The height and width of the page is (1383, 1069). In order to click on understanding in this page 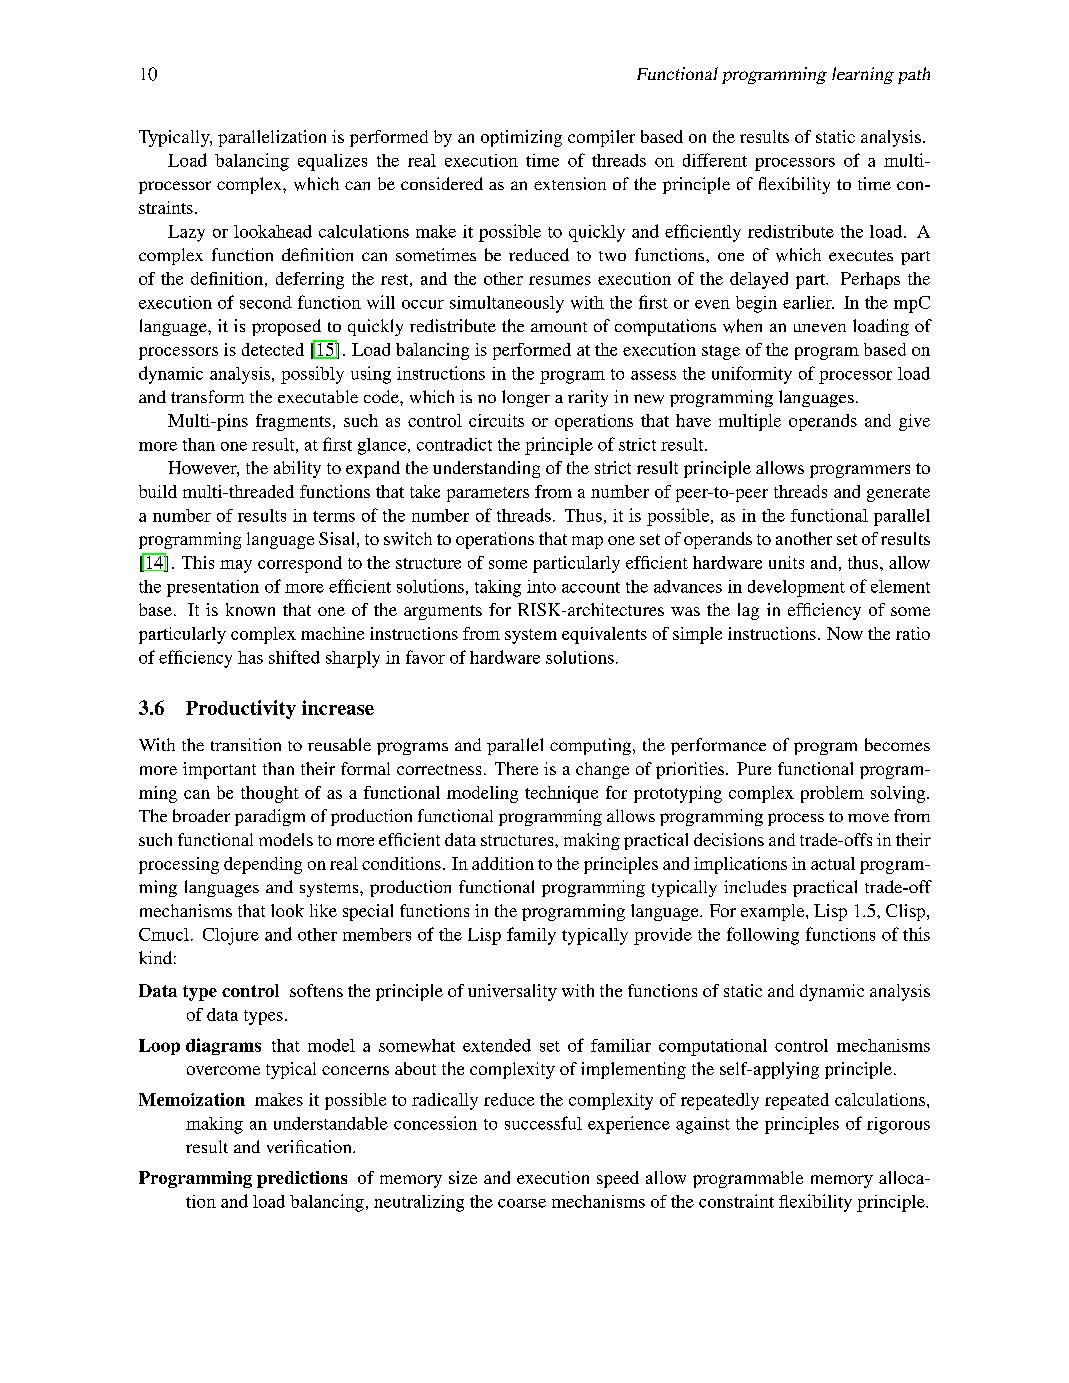, I will do `click(486, 469)`.
